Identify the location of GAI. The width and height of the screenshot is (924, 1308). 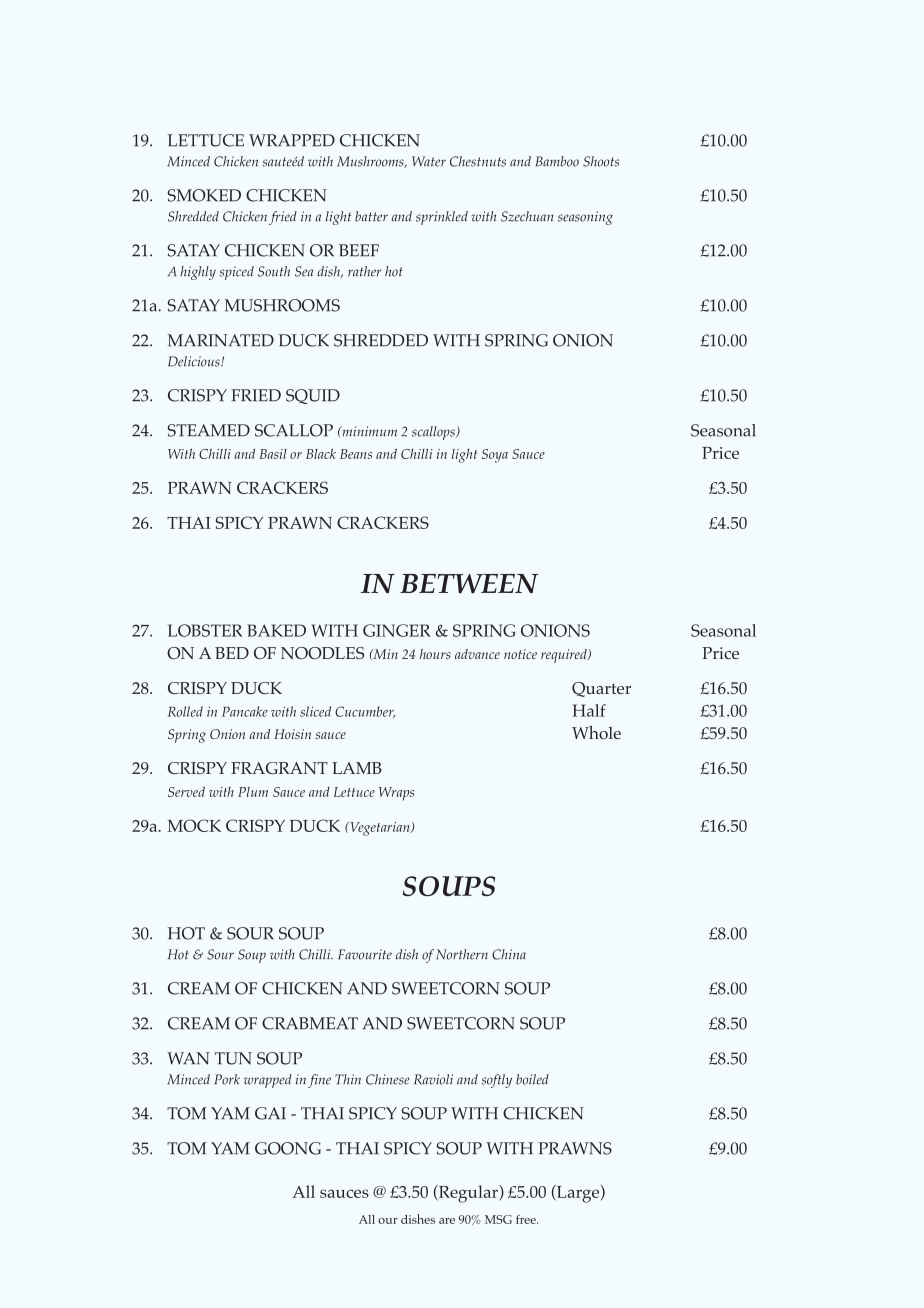
(270, 1113).
